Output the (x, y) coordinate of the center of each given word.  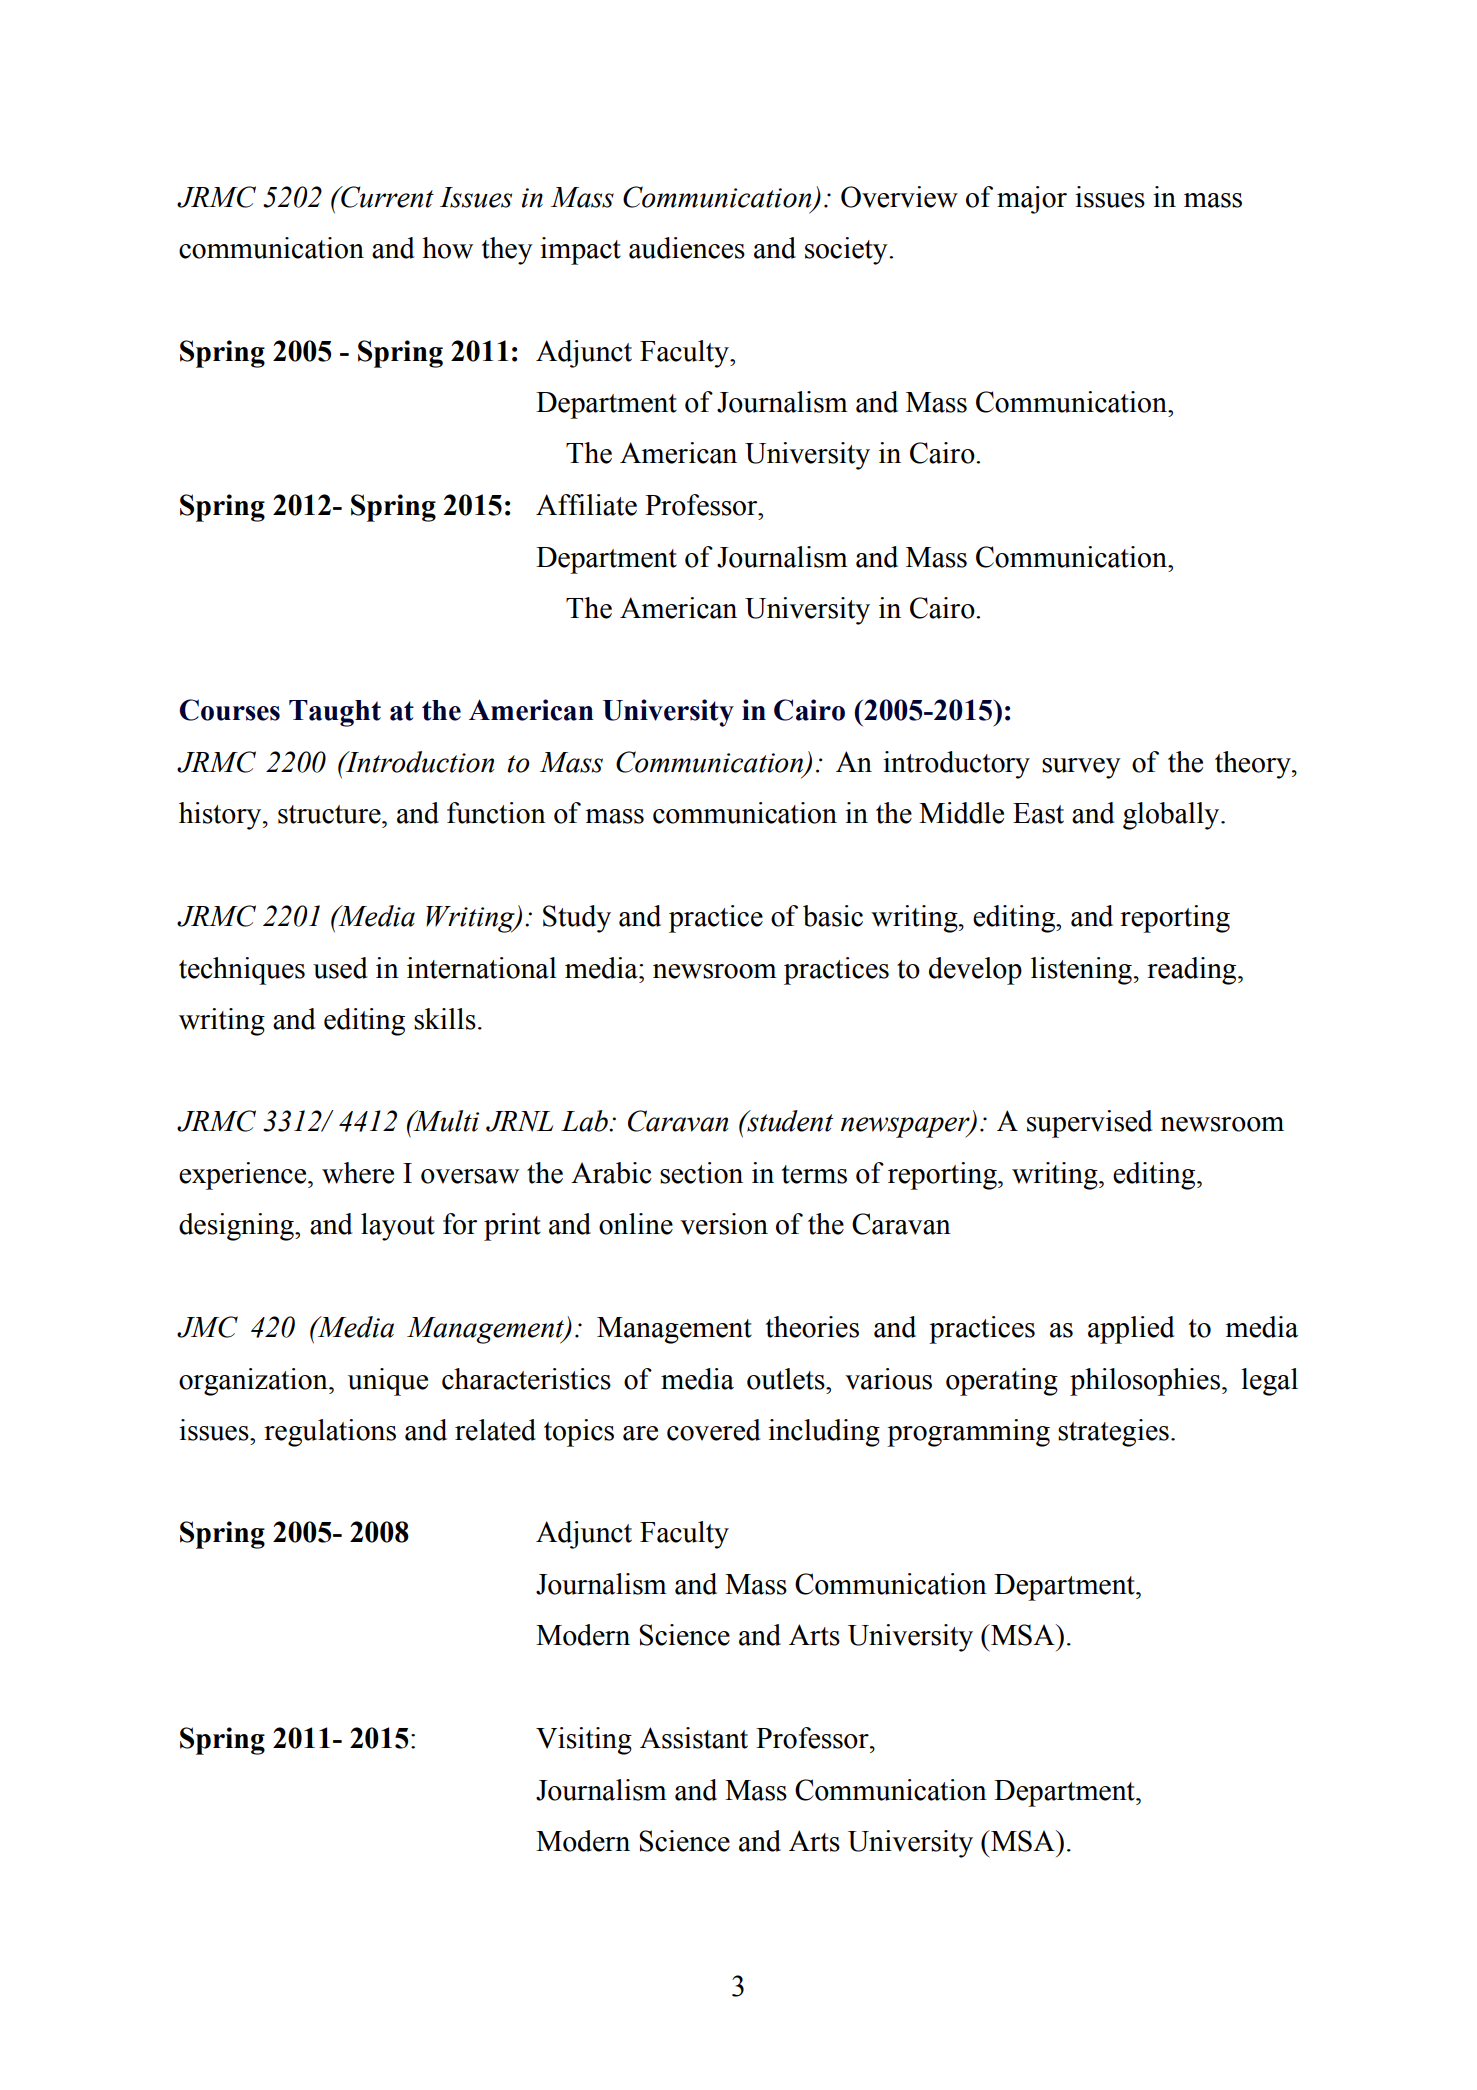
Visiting (584, 1741)
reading (1193, 971)
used (340, 968)
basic (833, 916)
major (1032, 200)
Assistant (694, 1738)
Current (386, 197)
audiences (687, 248)
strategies (1113, 1433)
